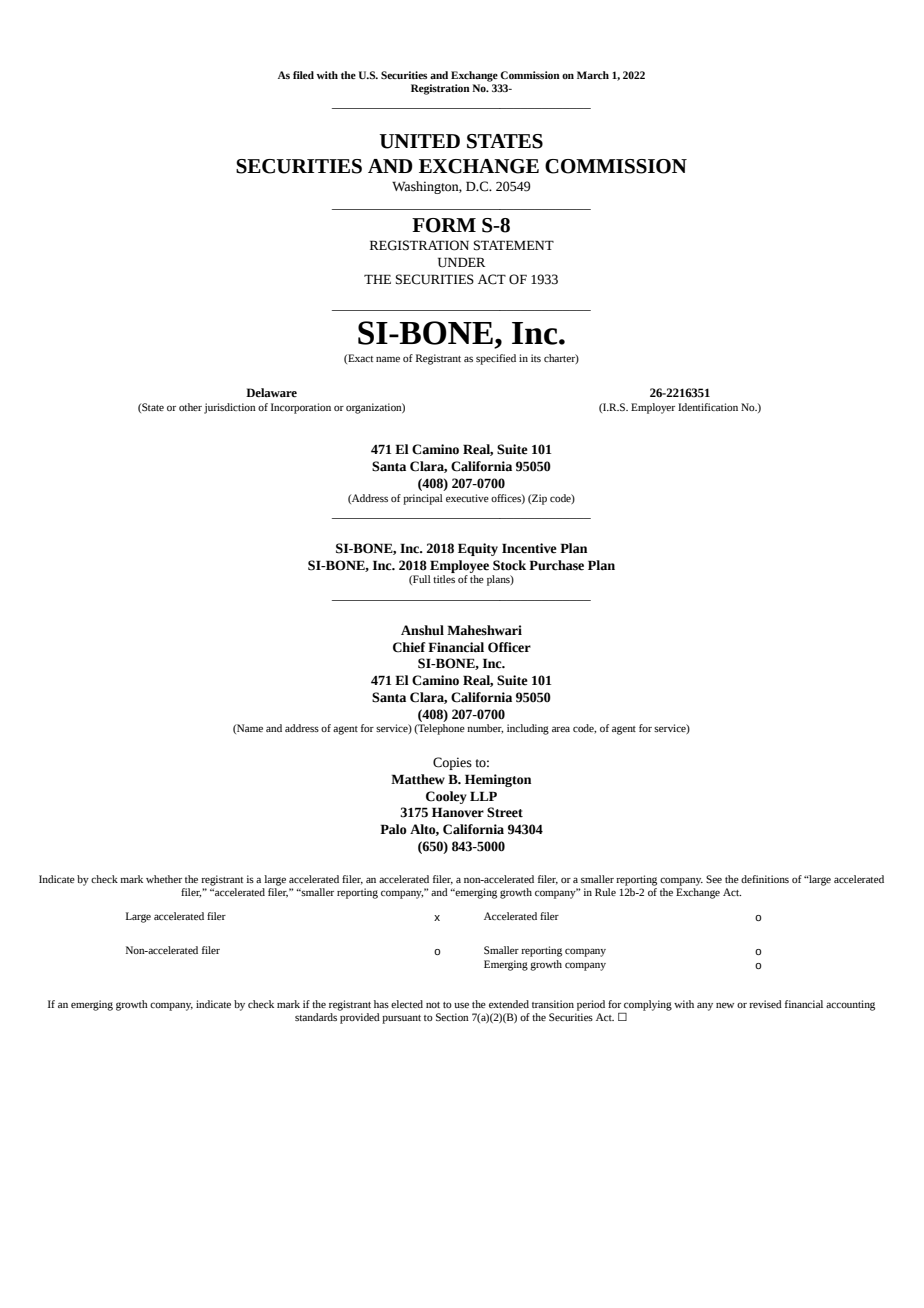  Describe the element at coordinates (593, 75) in the screenshot. I see `March` at that location.
